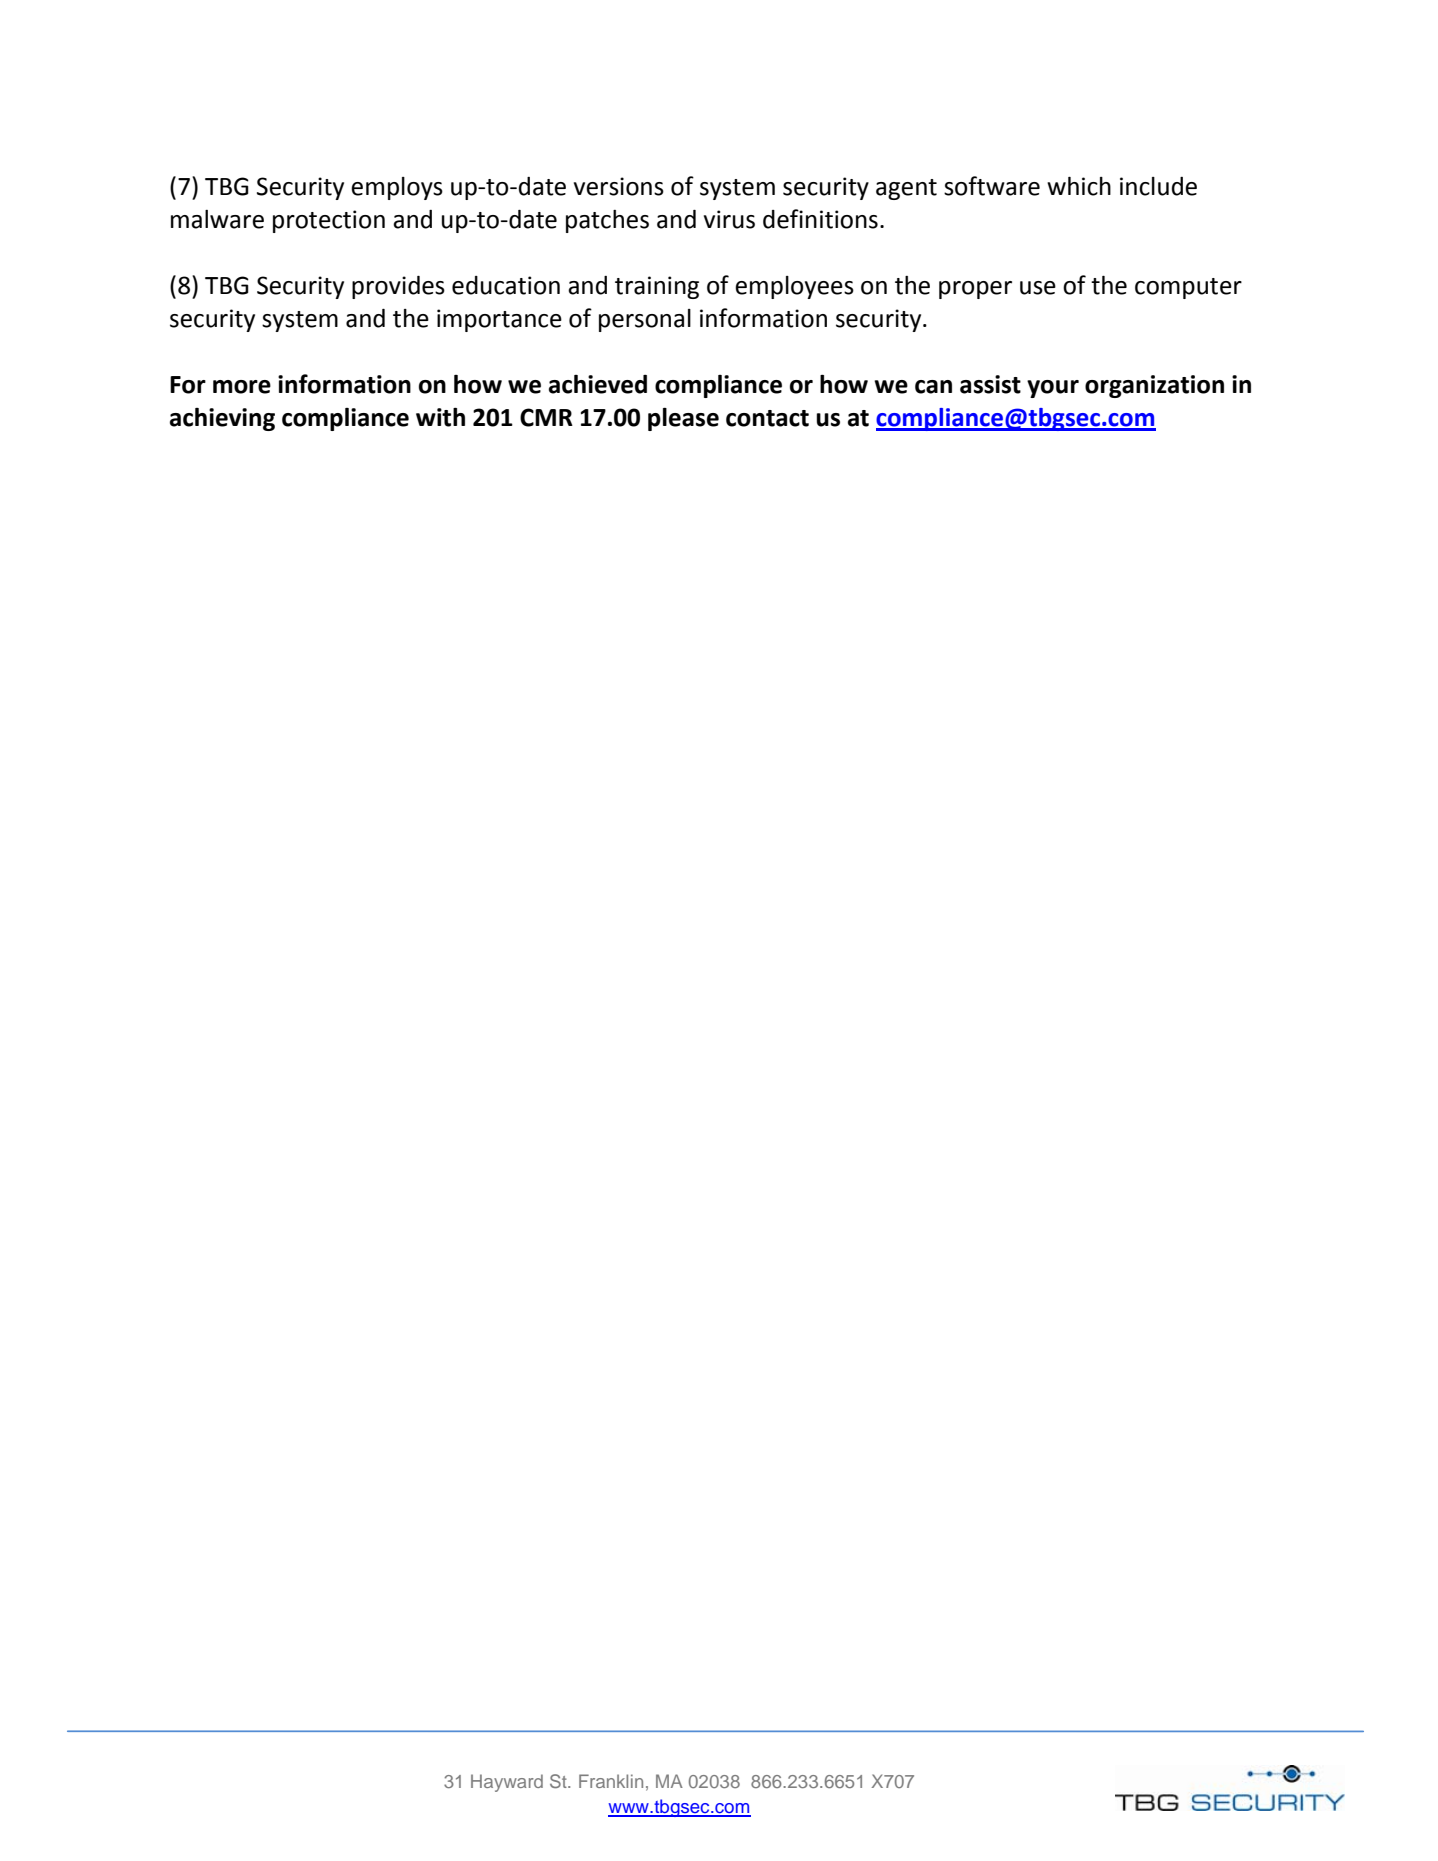  I want to click on which, so click(1079, 186).
